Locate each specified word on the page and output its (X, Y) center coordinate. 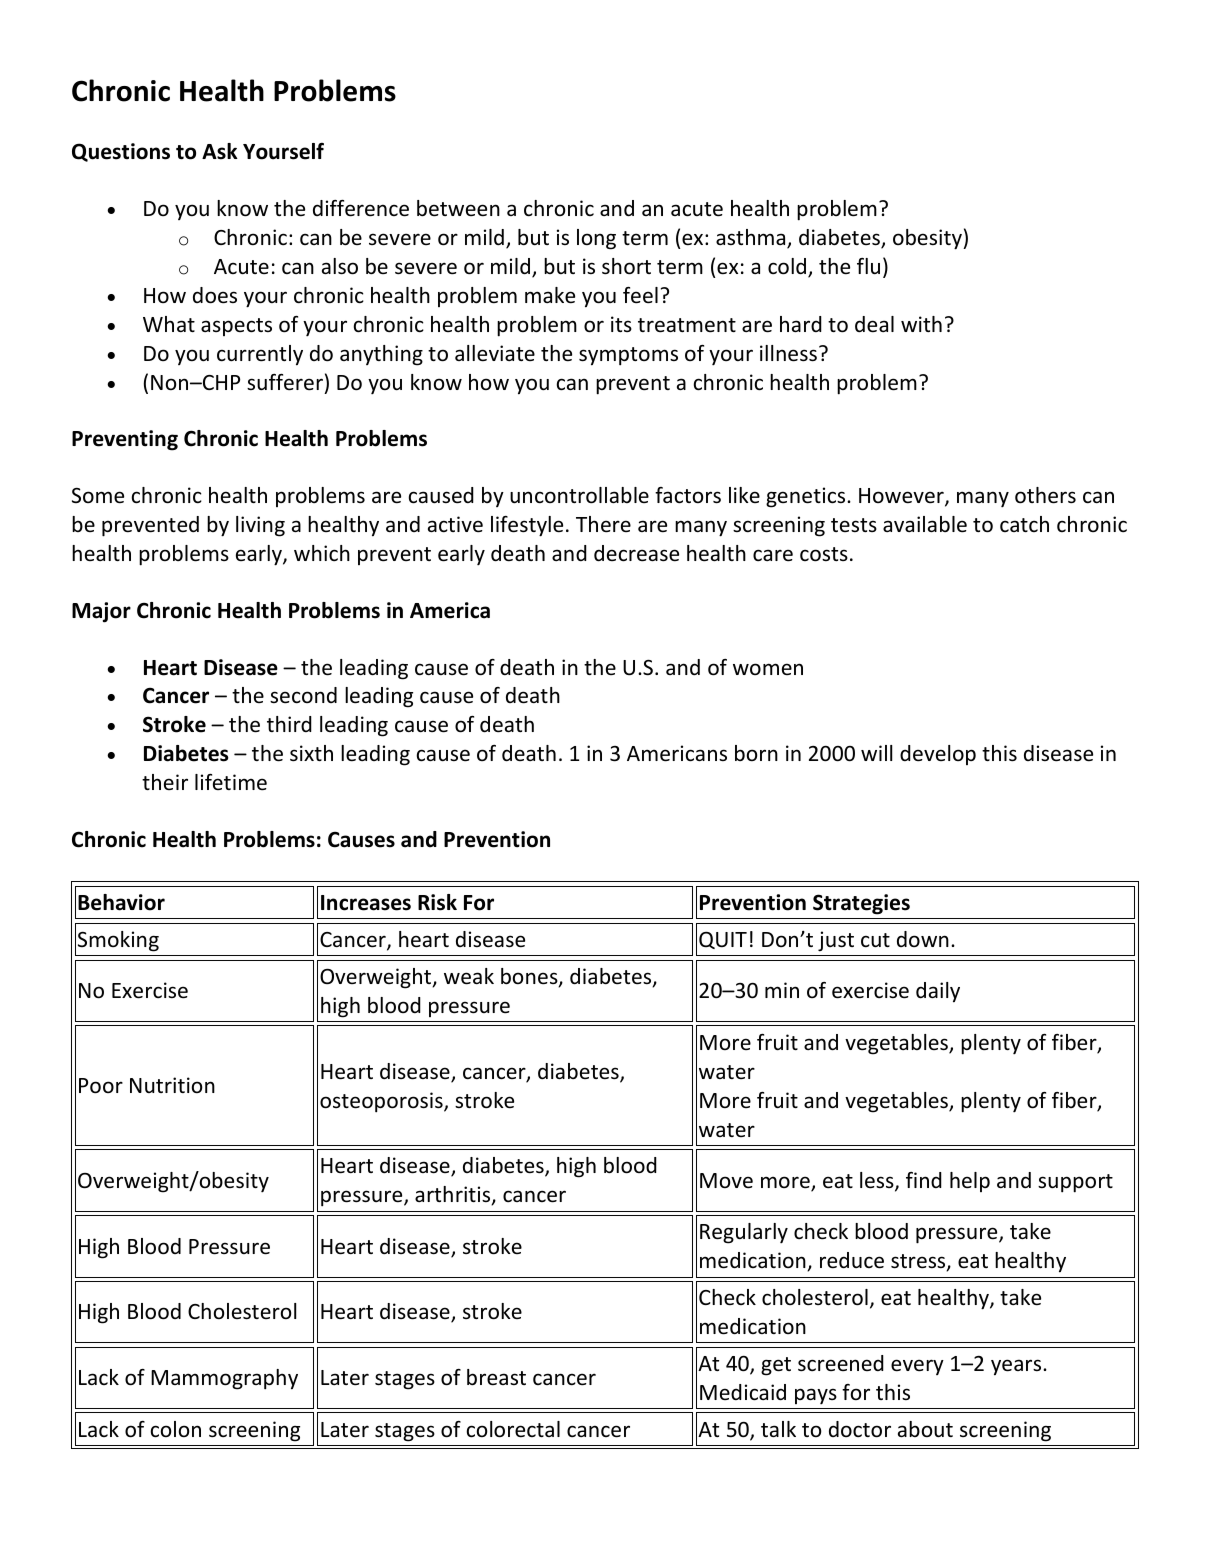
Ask (220, 151)
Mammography (224, 1379)
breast (496, 1377)
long (596, 239)
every (917, 1367)
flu (868, 266)
